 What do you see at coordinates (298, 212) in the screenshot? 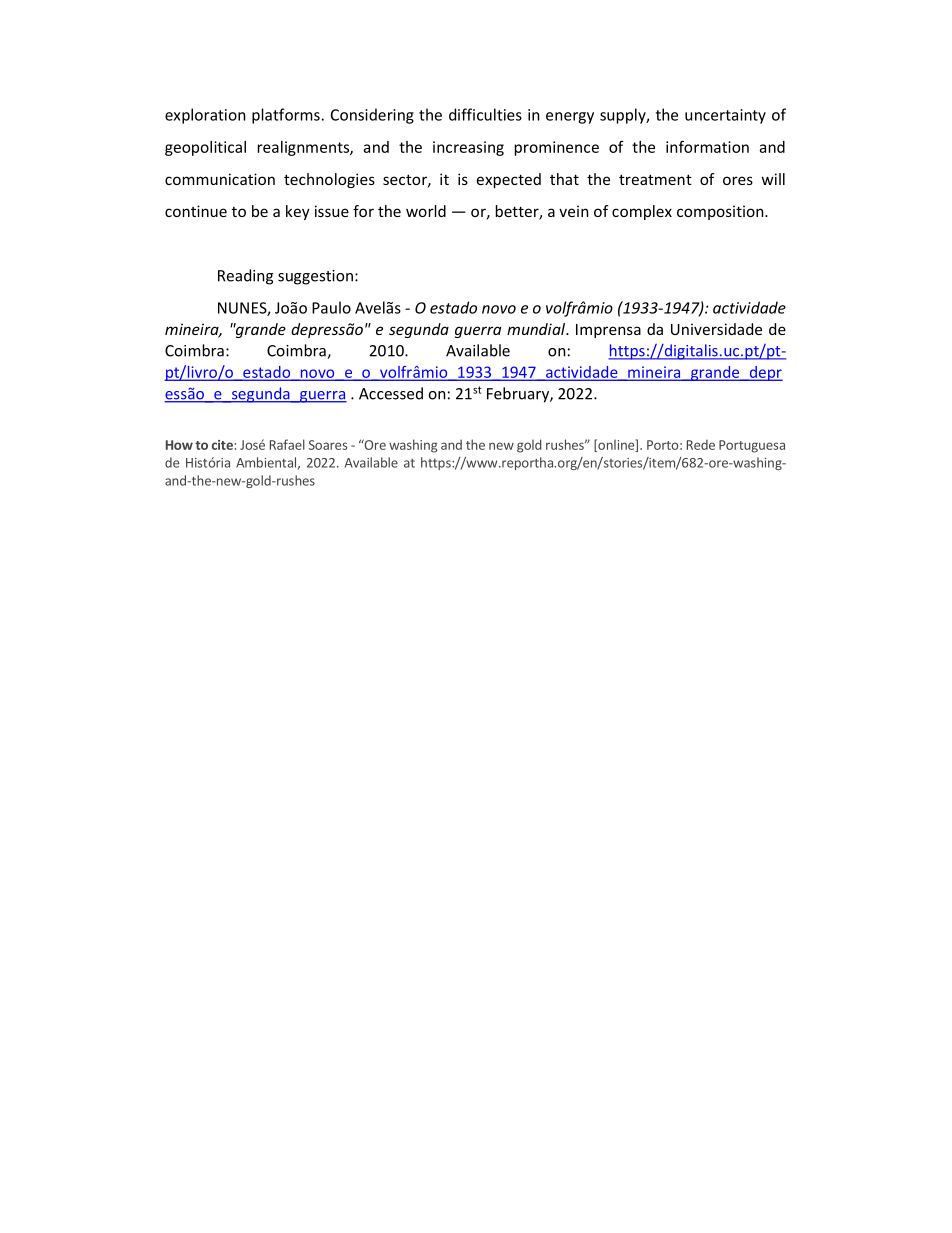
I see `key` at bounding box center [298, 212].
